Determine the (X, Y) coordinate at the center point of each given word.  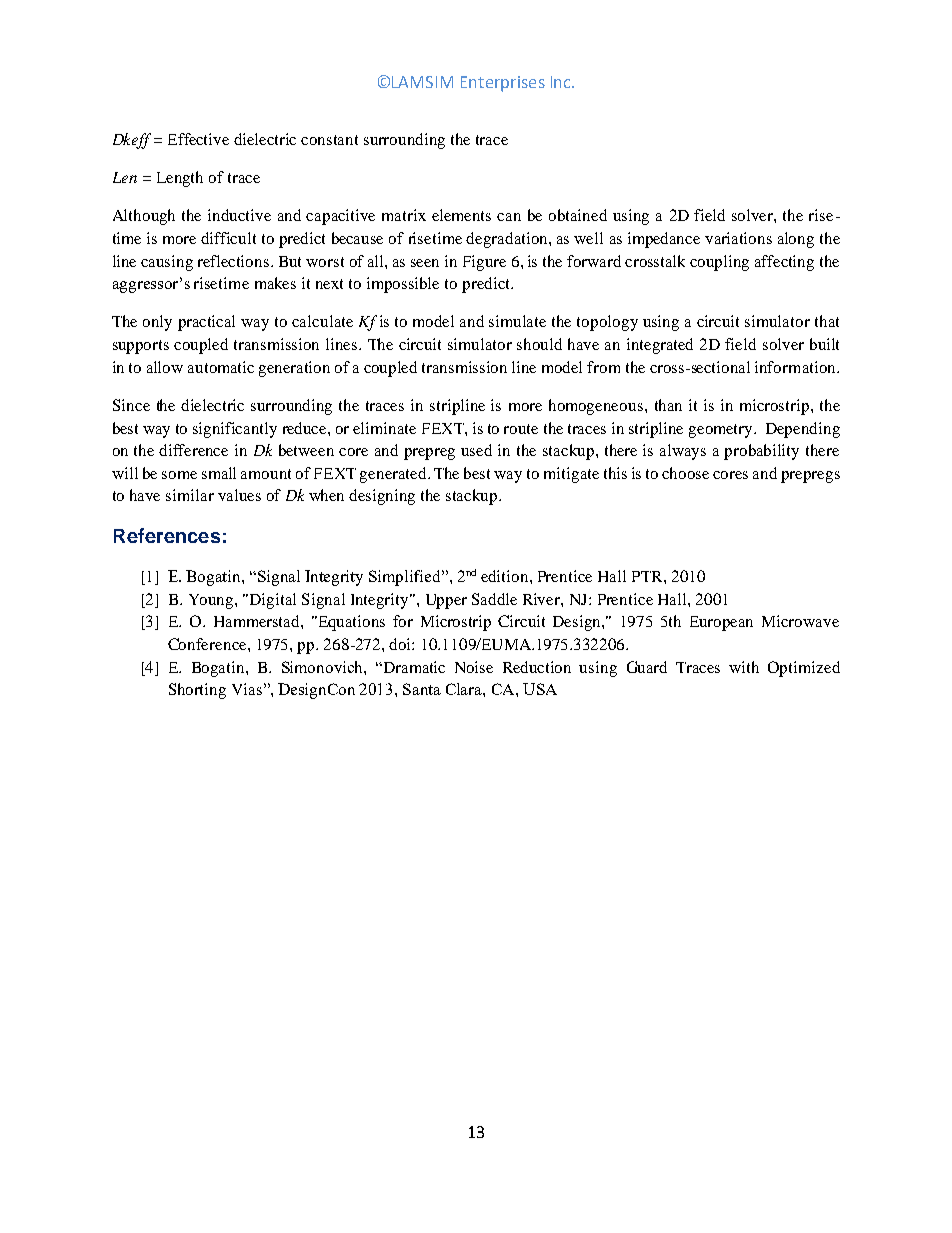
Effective (198, 139)
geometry (722, 431)
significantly (235, 430)
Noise (474, 667)
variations (738, 238)
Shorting (197, 691)
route (521, 429)
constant (329, 140)
